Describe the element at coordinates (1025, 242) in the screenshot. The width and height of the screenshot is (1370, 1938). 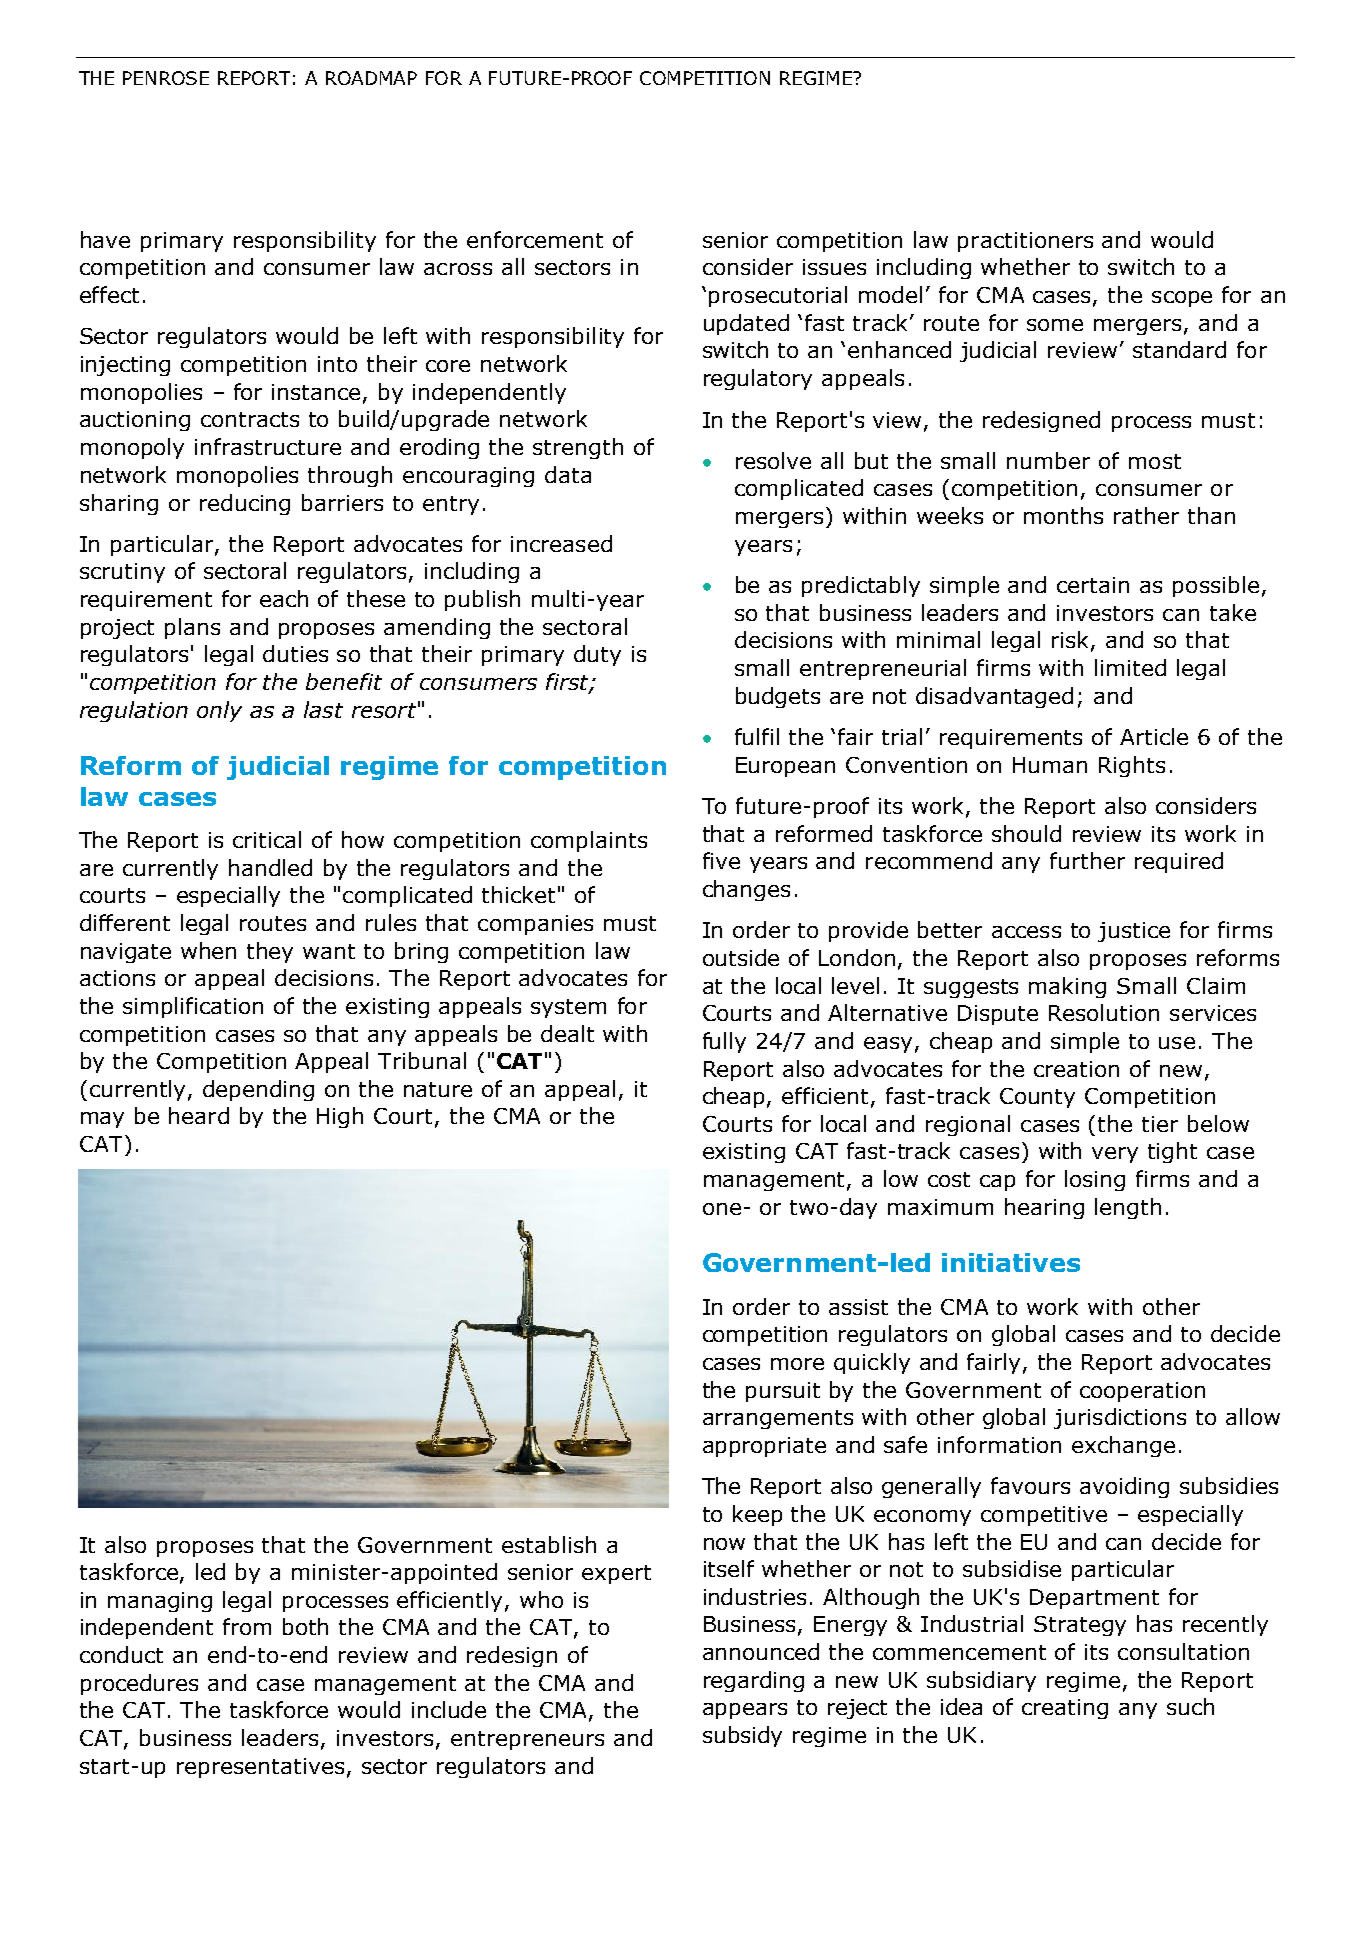
I see `practitioners` at that location.
